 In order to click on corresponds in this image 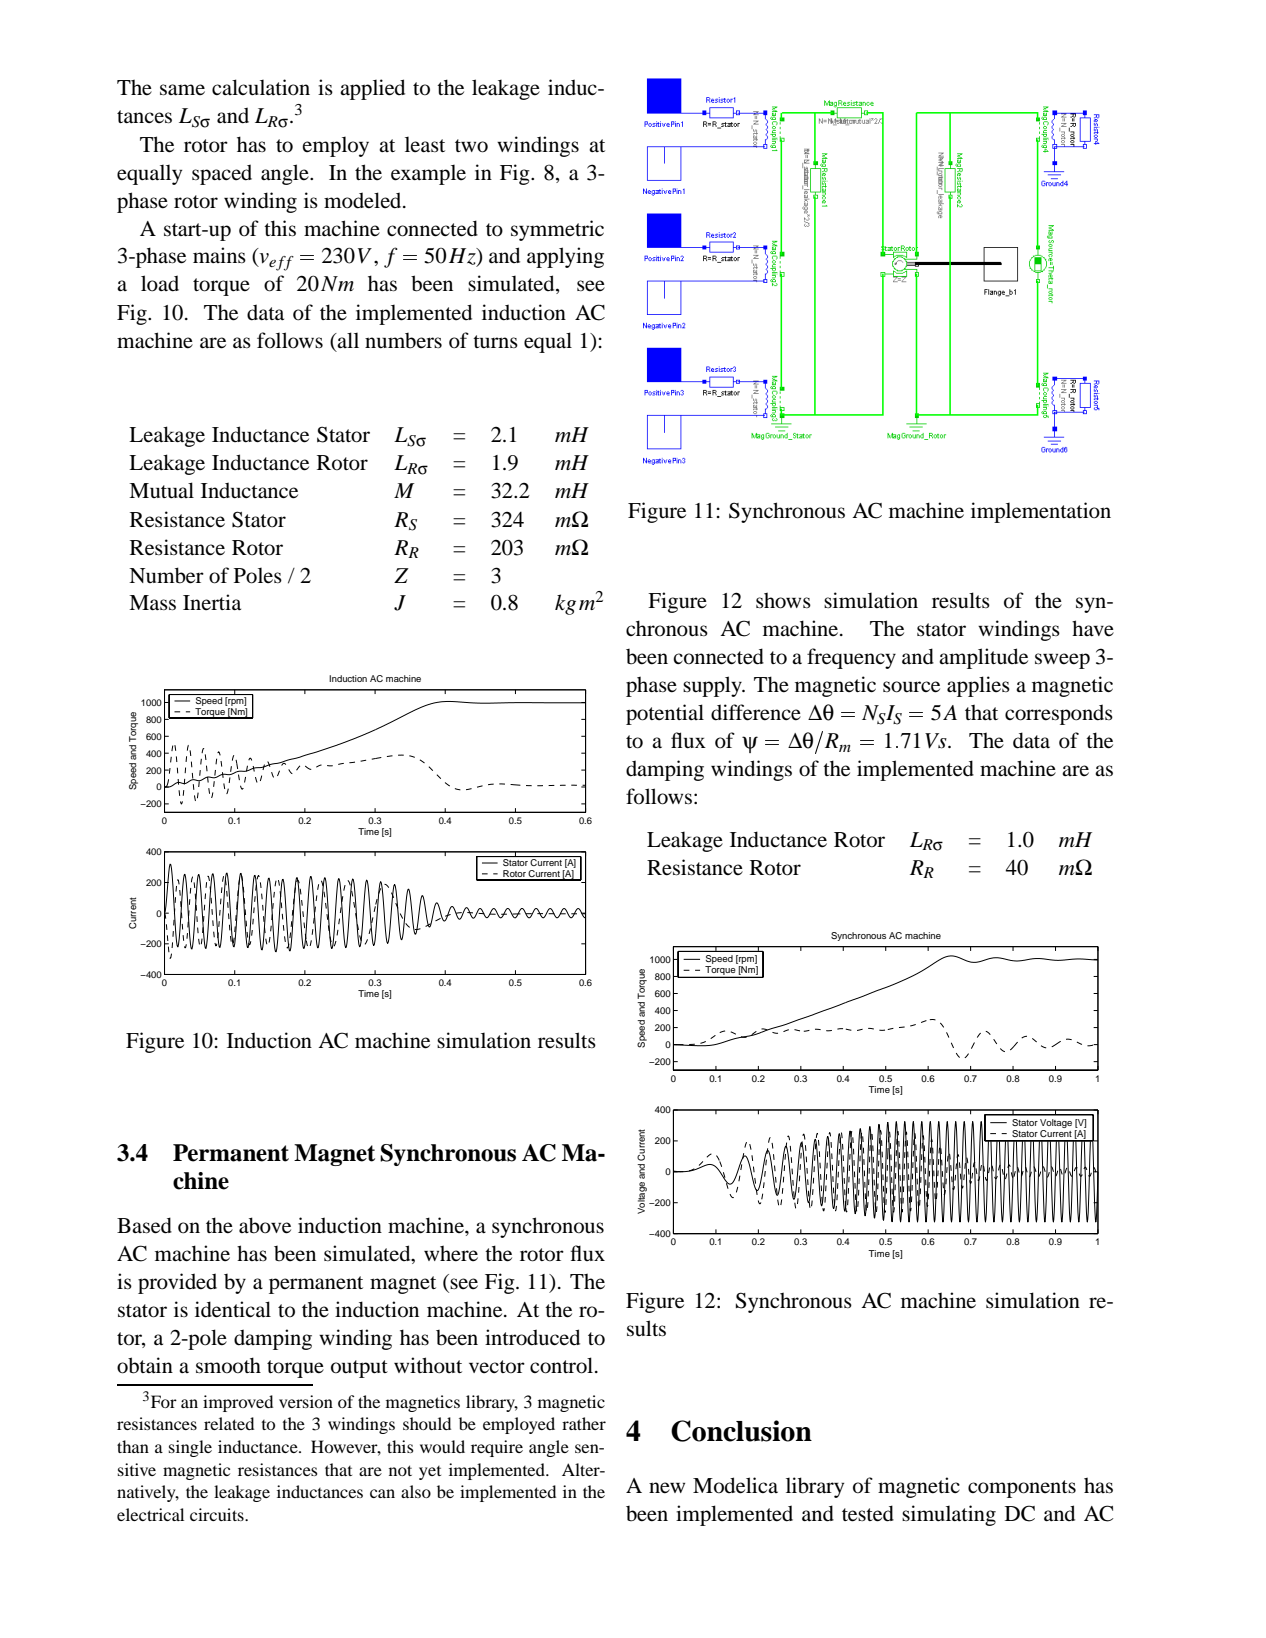, I will do `click(1059, 714)`.
